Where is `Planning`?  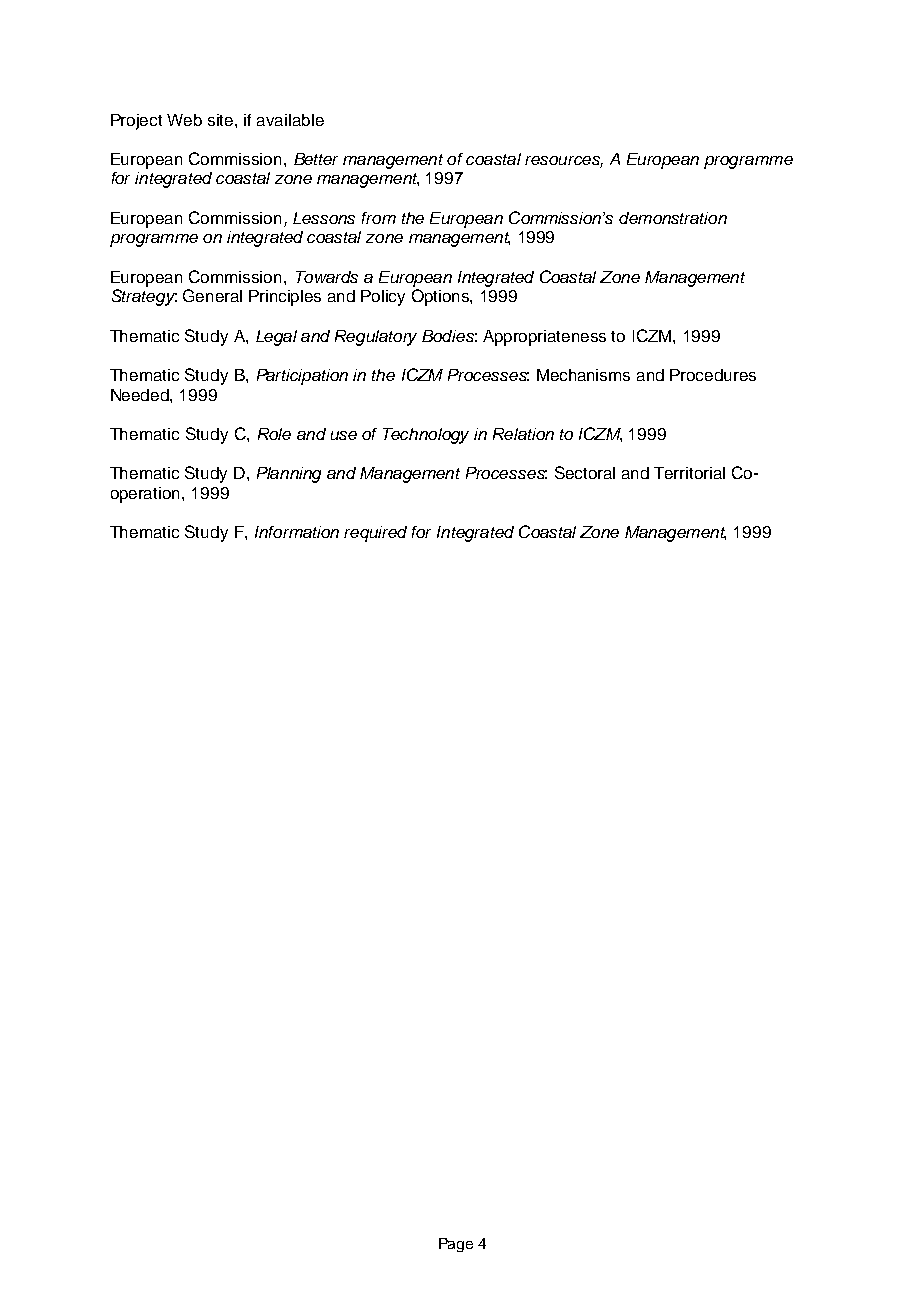 Planning is located at coordinates (289, 475).
